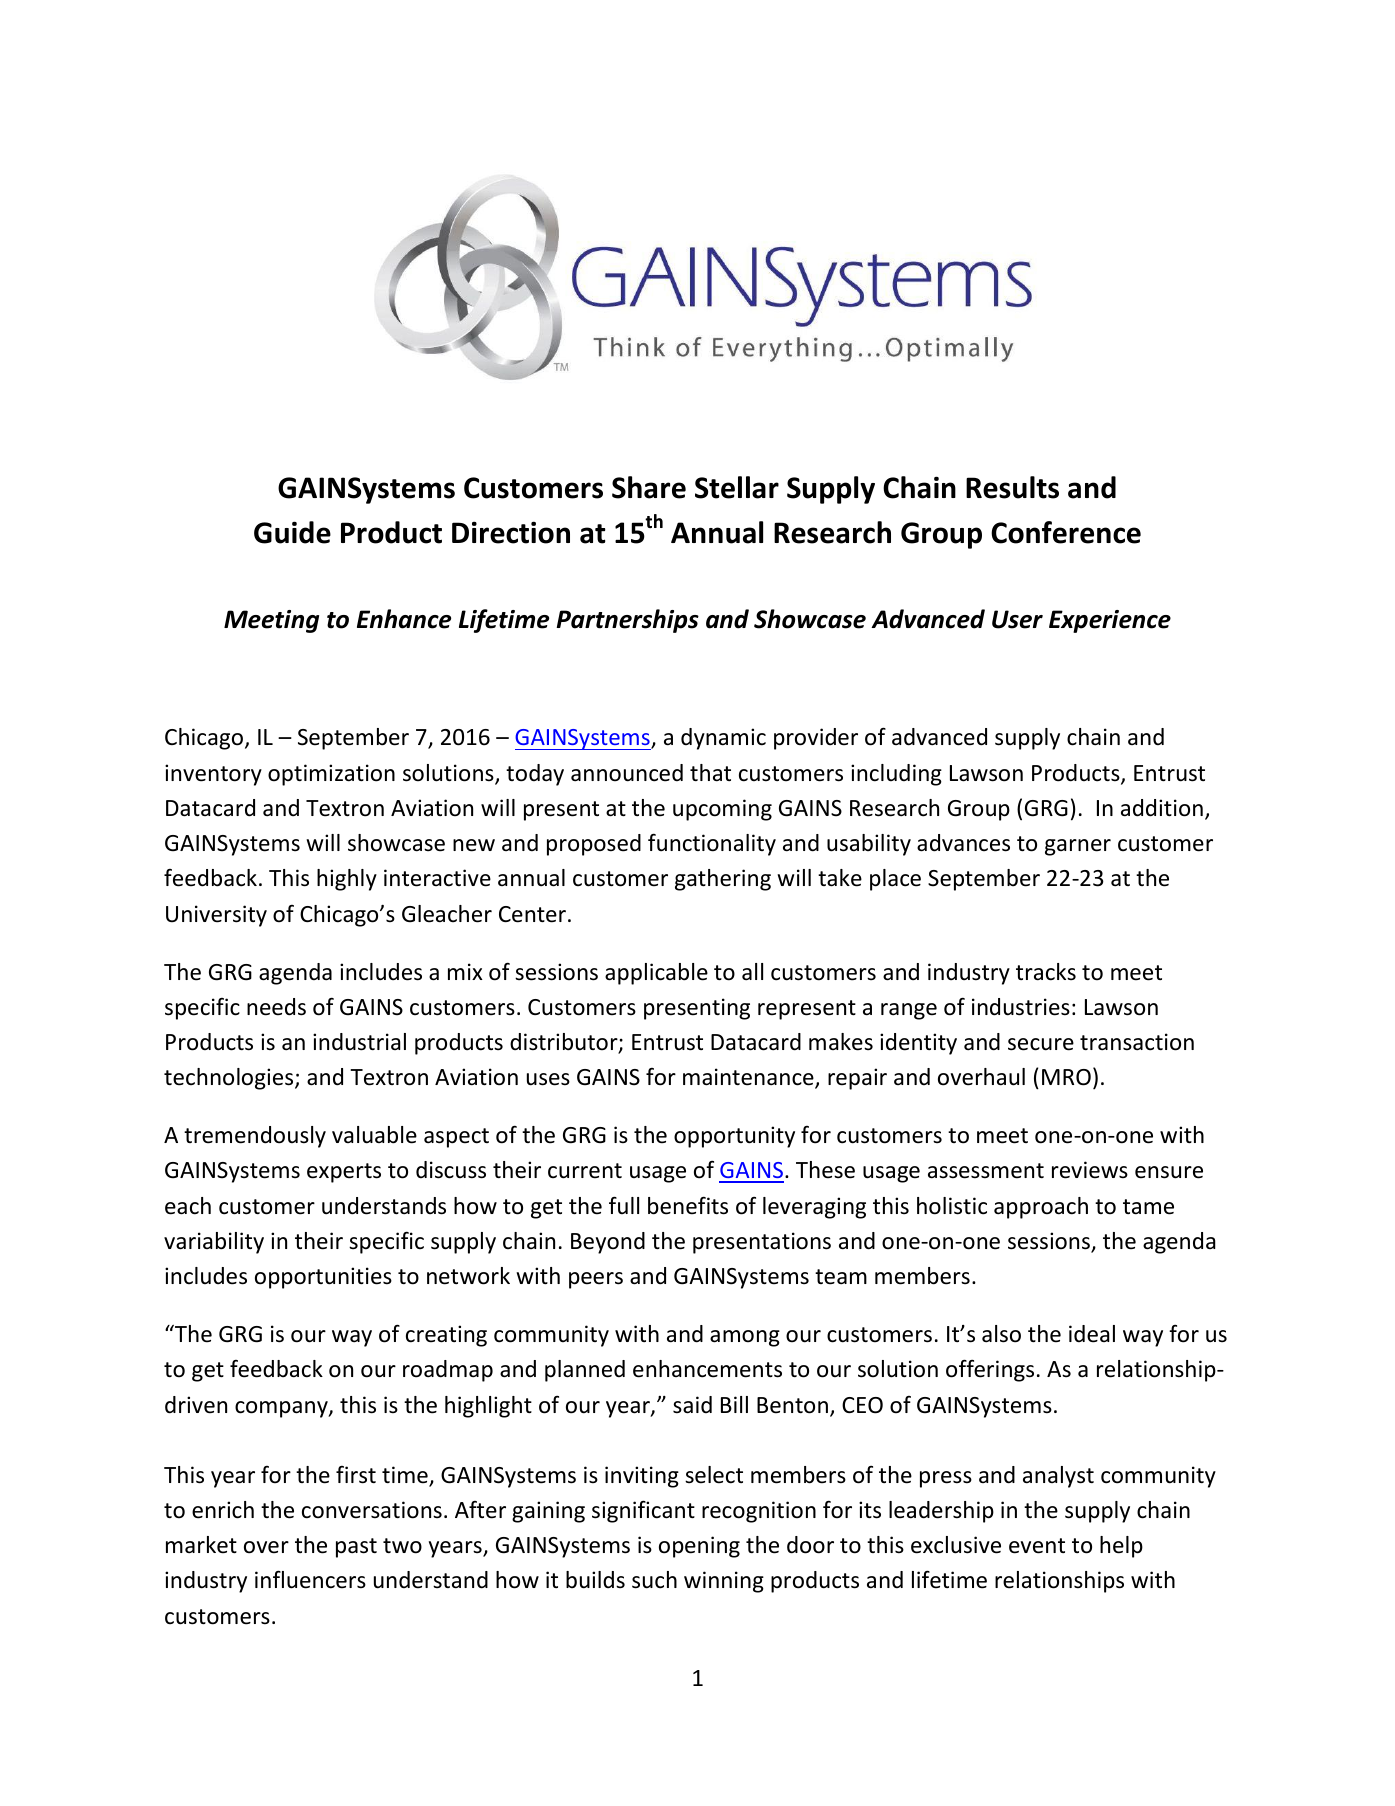 Image resolution: width=1395 pixels, height=1806 pixels. I want to click on approach, so click(1041, 1208).
